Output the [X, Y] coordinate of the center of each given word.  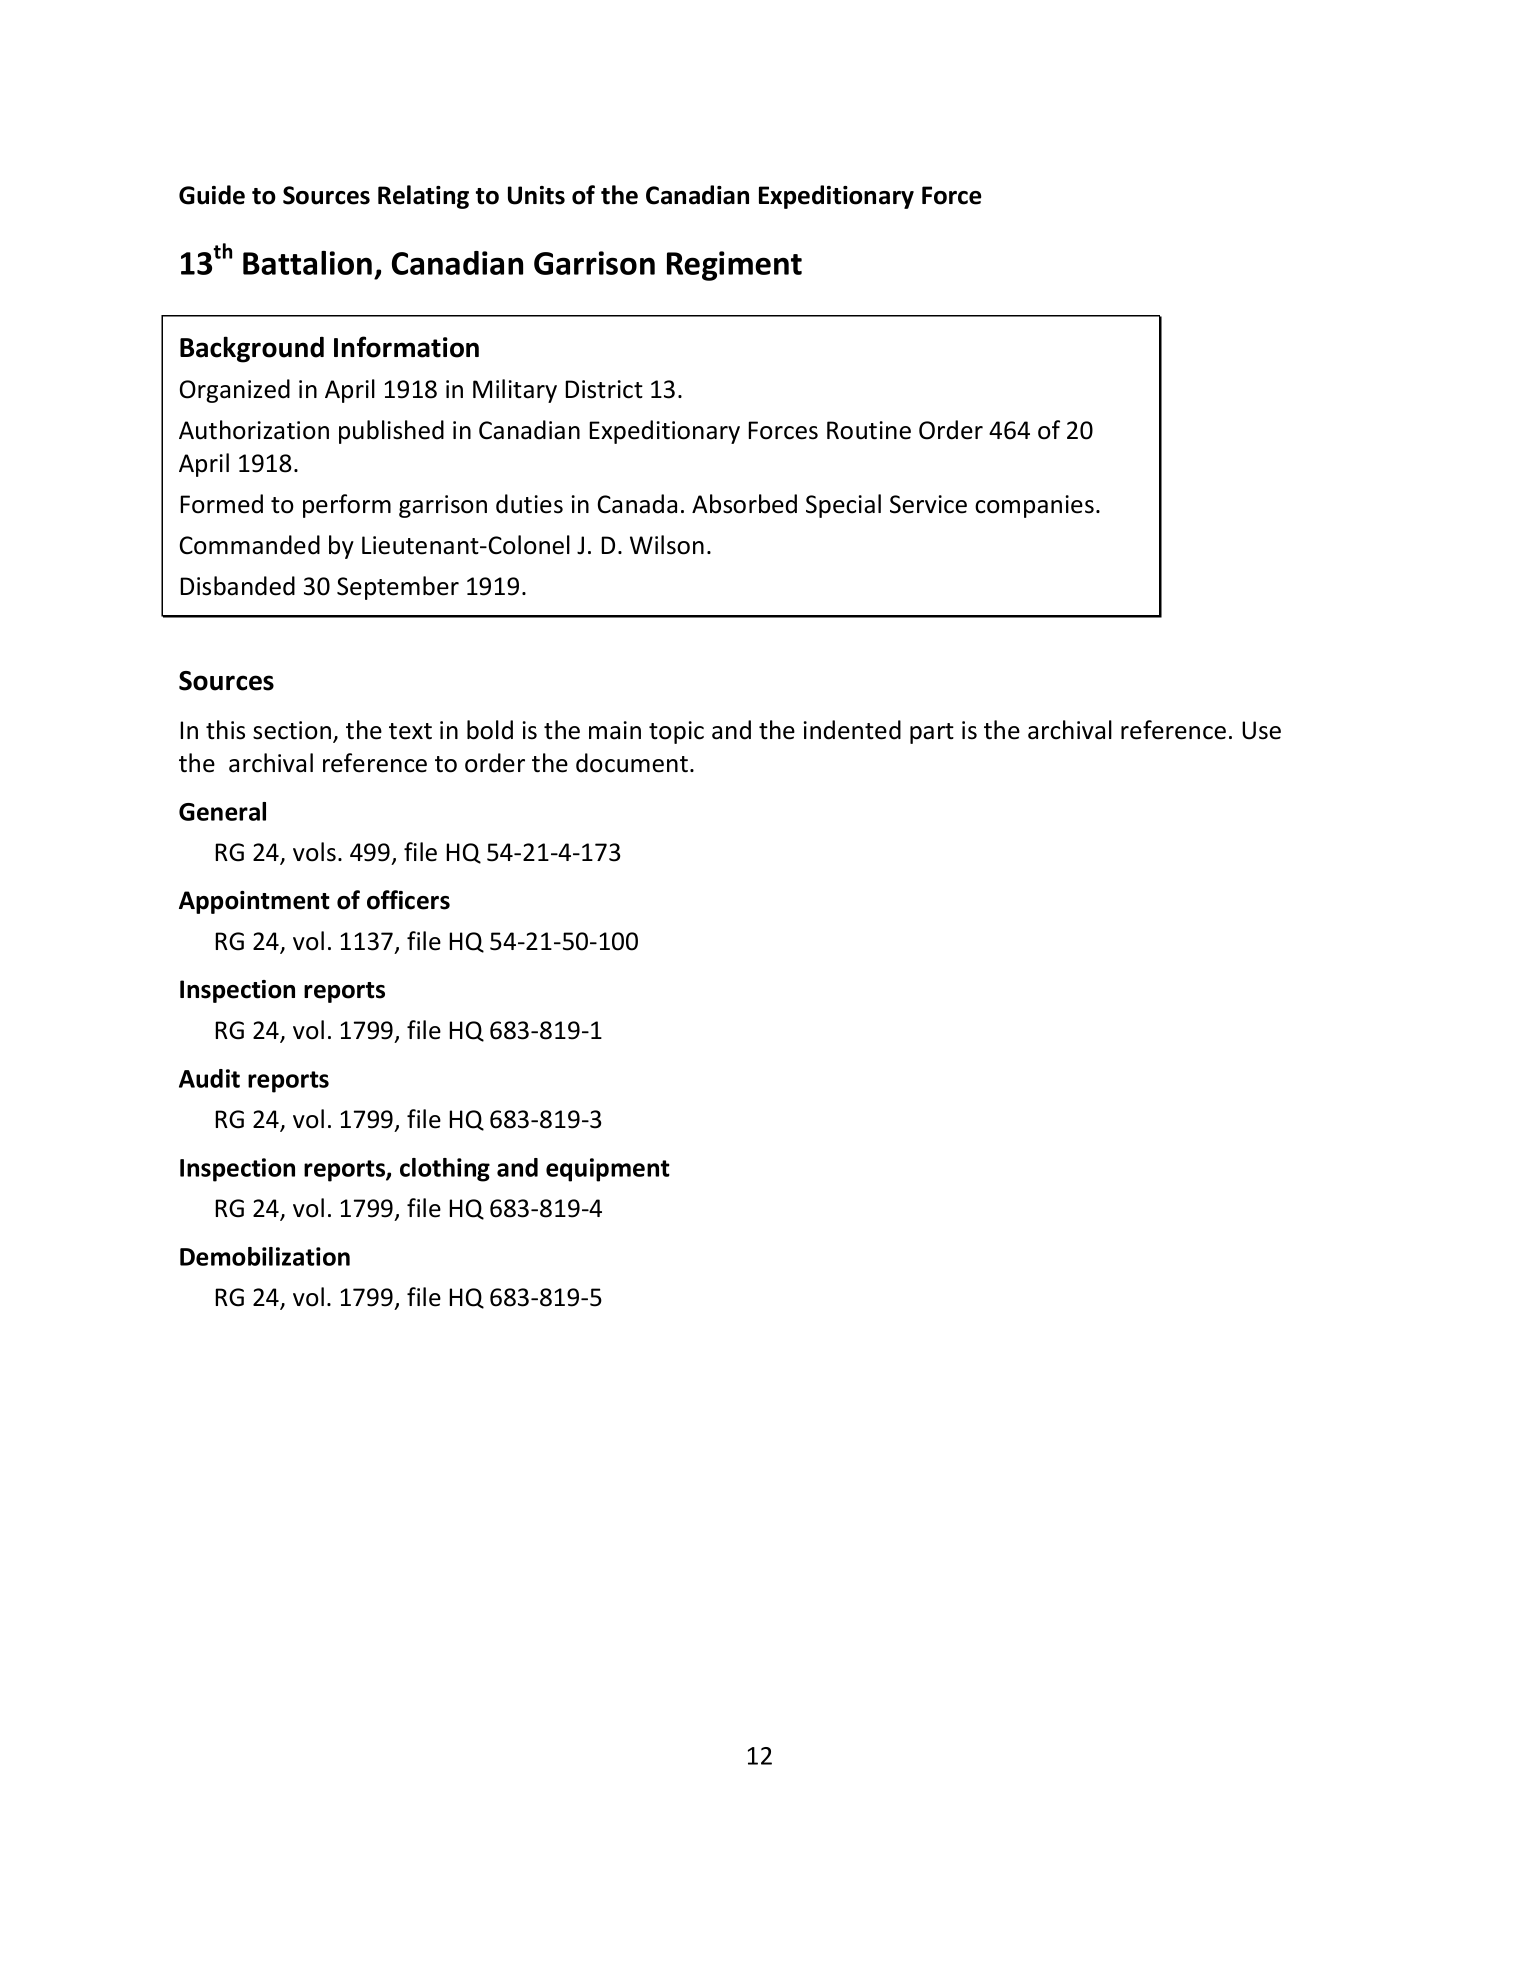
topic [676, 732]
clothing [445, 1170]
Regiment [734, 266]
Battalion [307, 263]
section [293, 731]
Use [1261, 730]
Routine [869, 430]
